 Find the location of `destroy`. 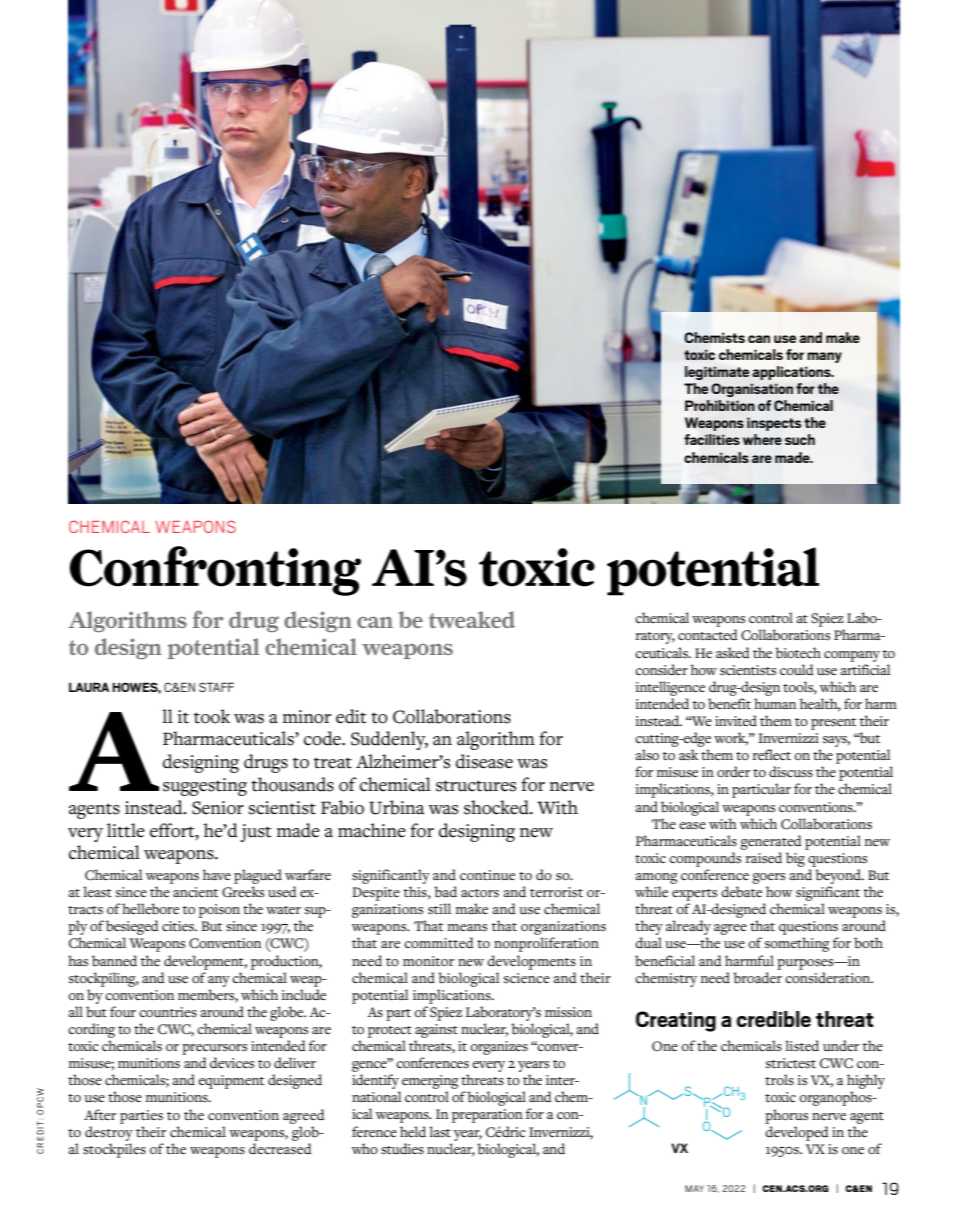

destroy is located at coordinates (109, 1133).
